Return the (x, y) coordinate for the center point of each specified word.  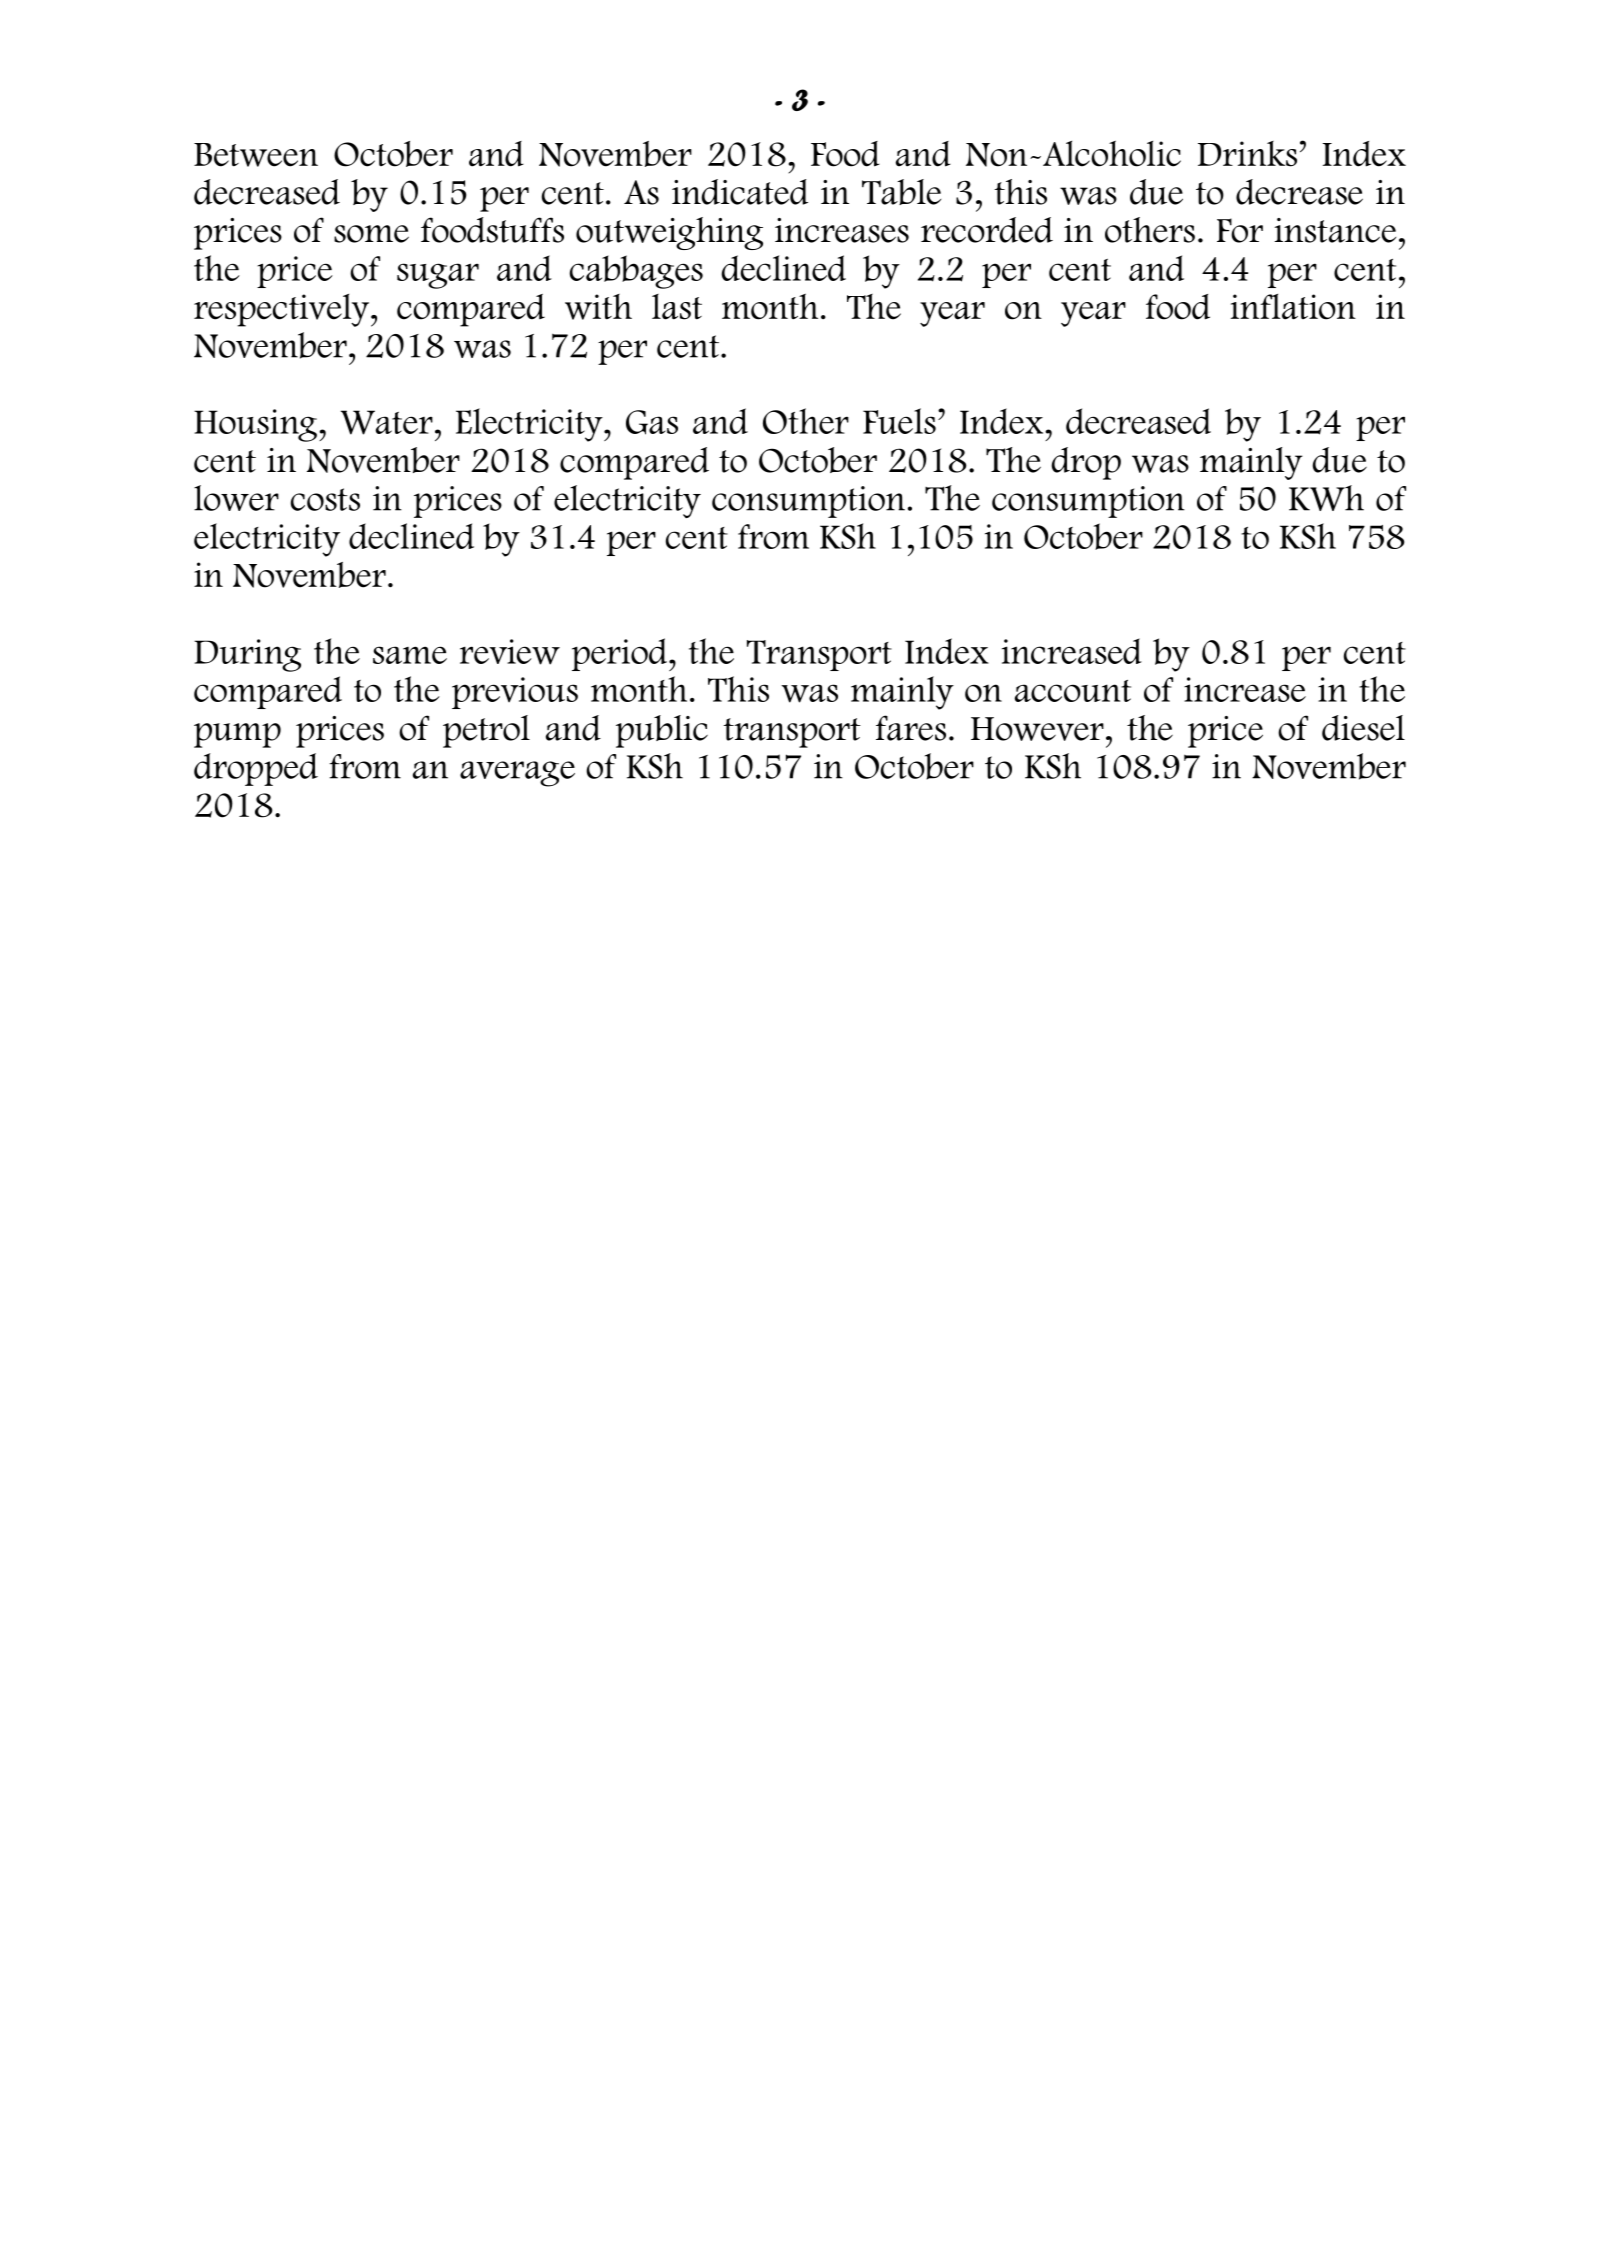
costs (325, 499)
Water (387, 422)
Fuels (899, 421)
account (1073, 691)
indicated (740, 192)
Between (256, 155)
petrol (486, 731)
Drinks (1247, 154)
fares (911, 728)
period (619, 654)
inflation (1293, 307)
